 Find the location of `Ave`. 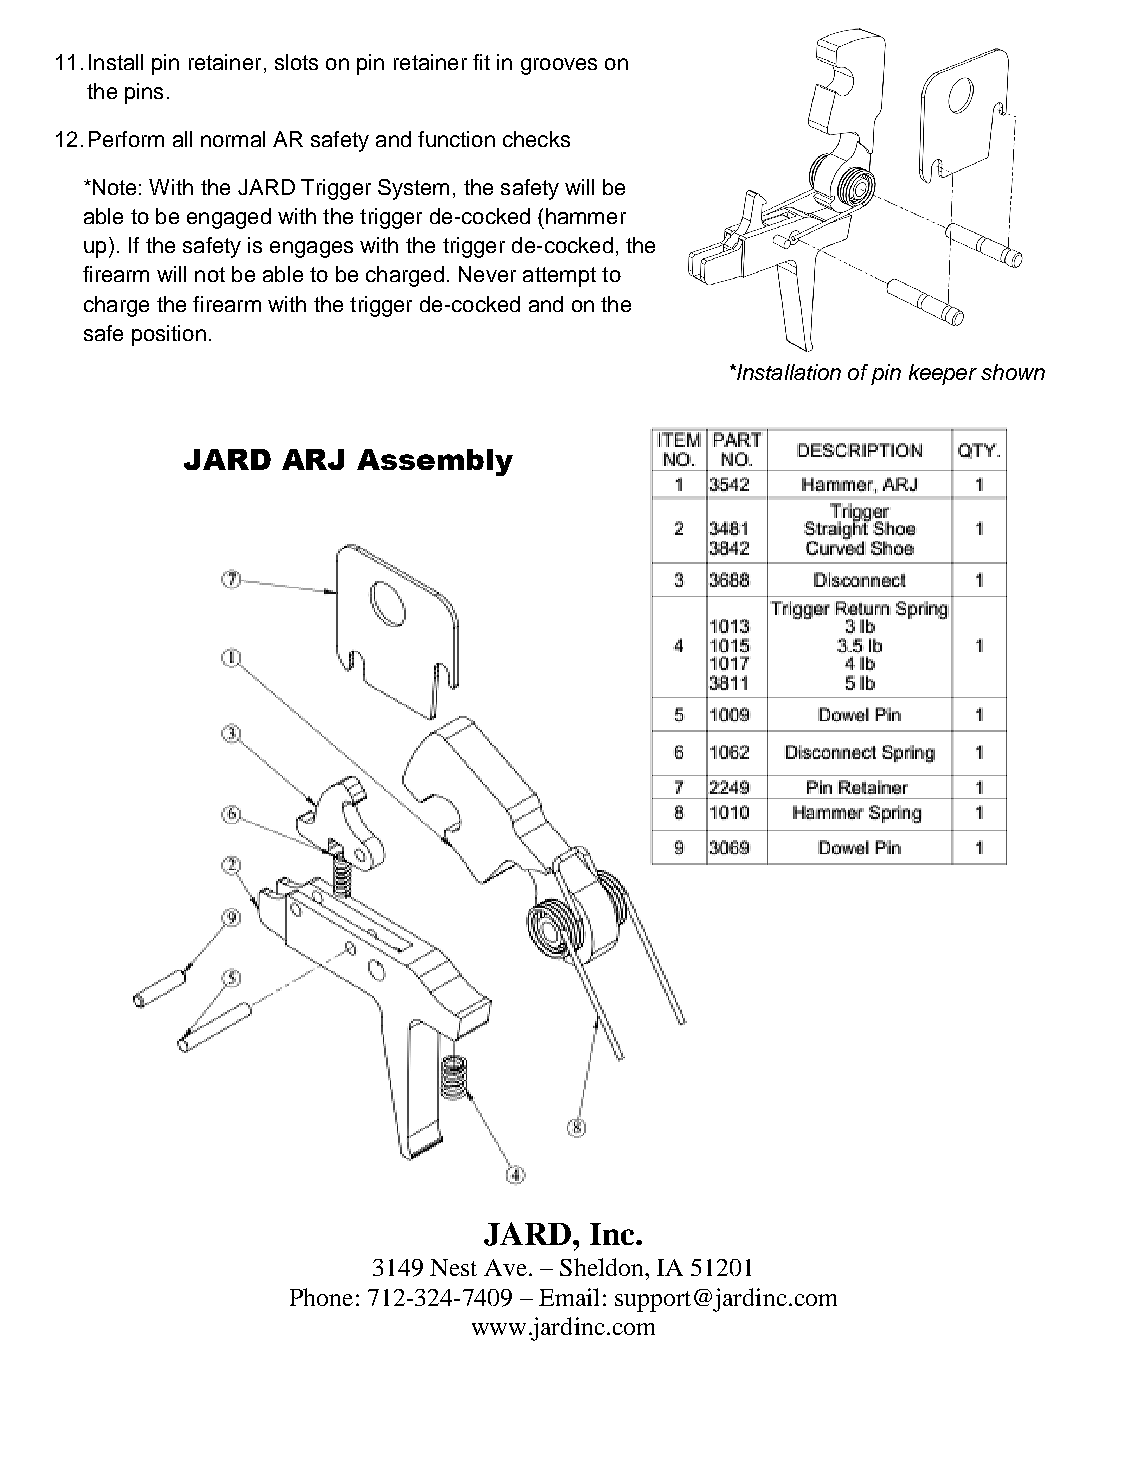

Ave is located at coordinates (505, 1267).
